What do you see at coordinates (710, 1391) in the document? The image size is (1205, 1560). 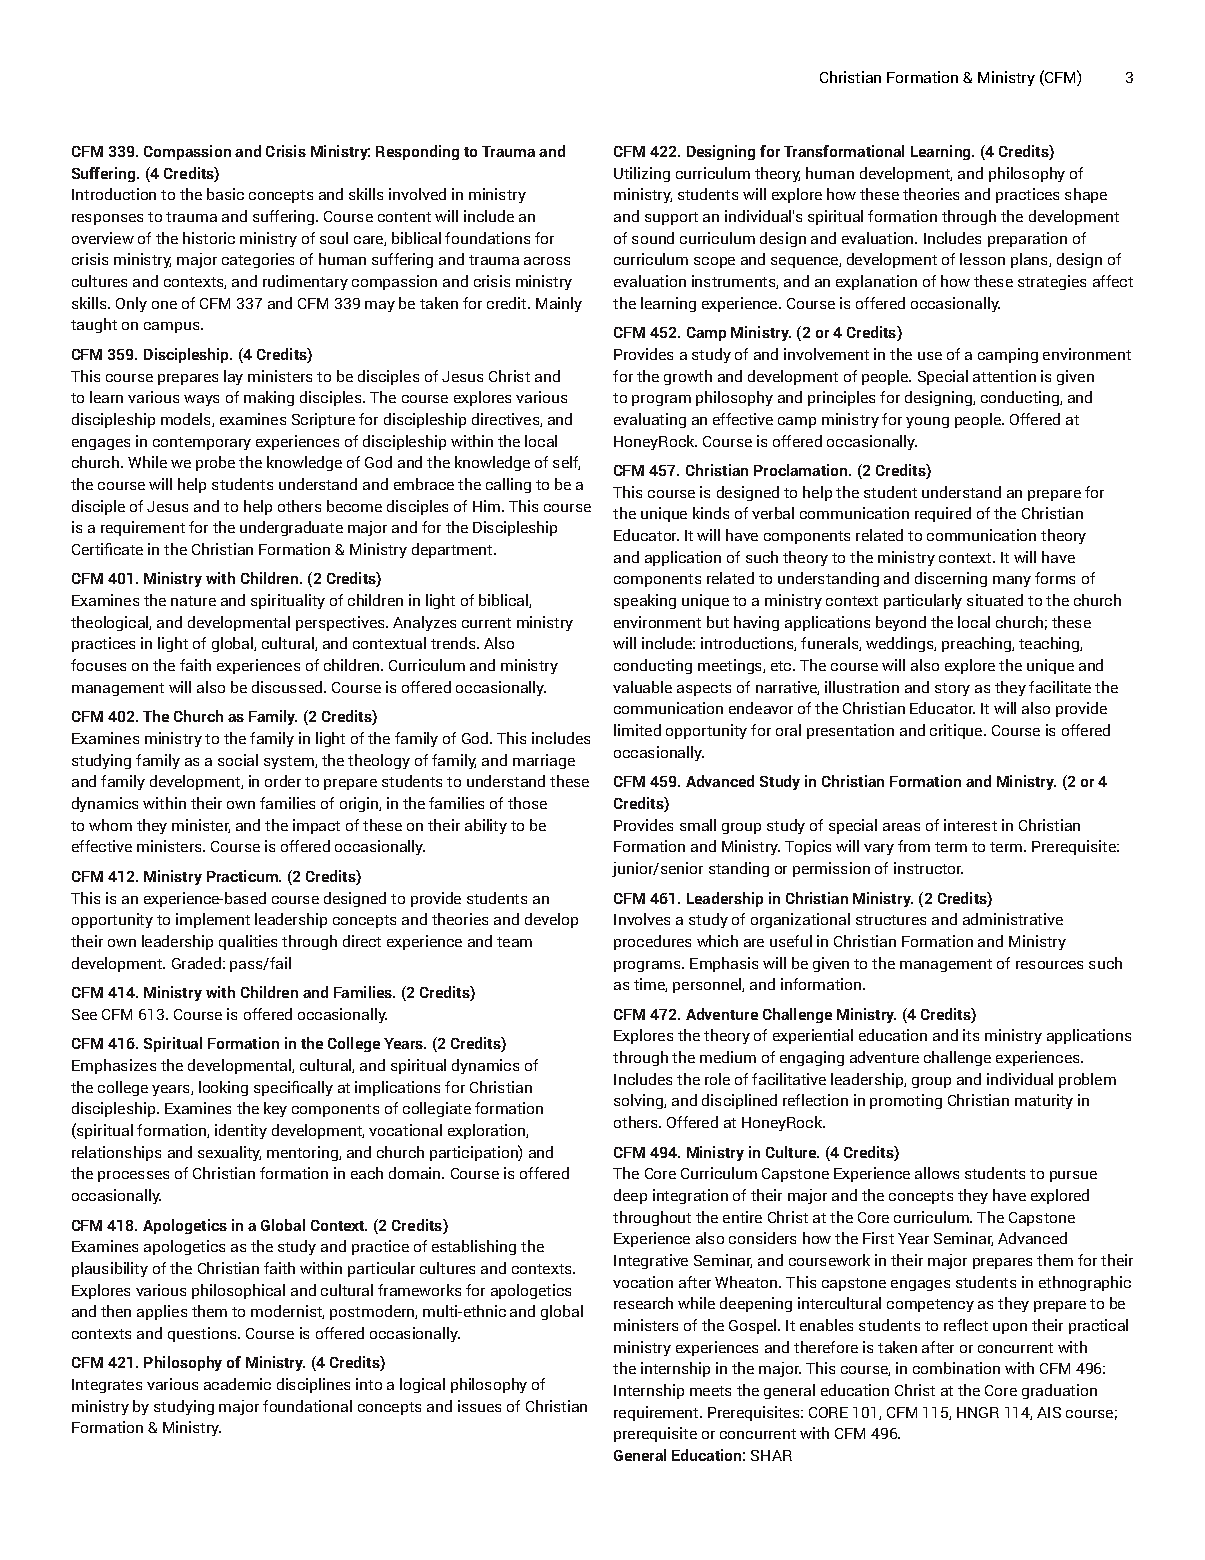 I see `meets` at bounding box center [710, 1391].
